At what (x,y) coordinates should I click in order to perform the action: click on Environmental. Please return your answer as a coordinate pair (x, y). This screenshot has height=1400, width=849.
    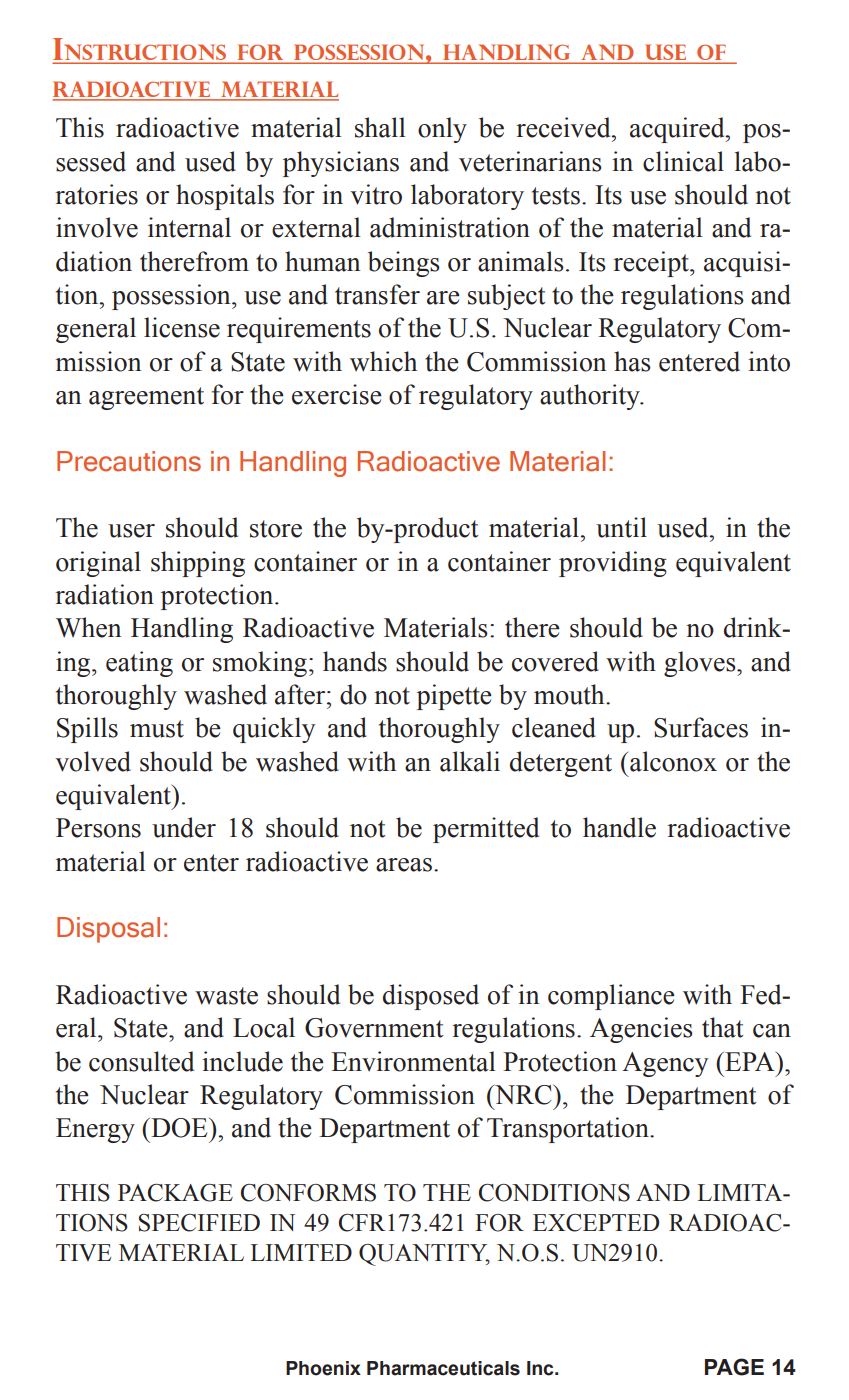
    Looking at the image, I should click on (413, 1061).
